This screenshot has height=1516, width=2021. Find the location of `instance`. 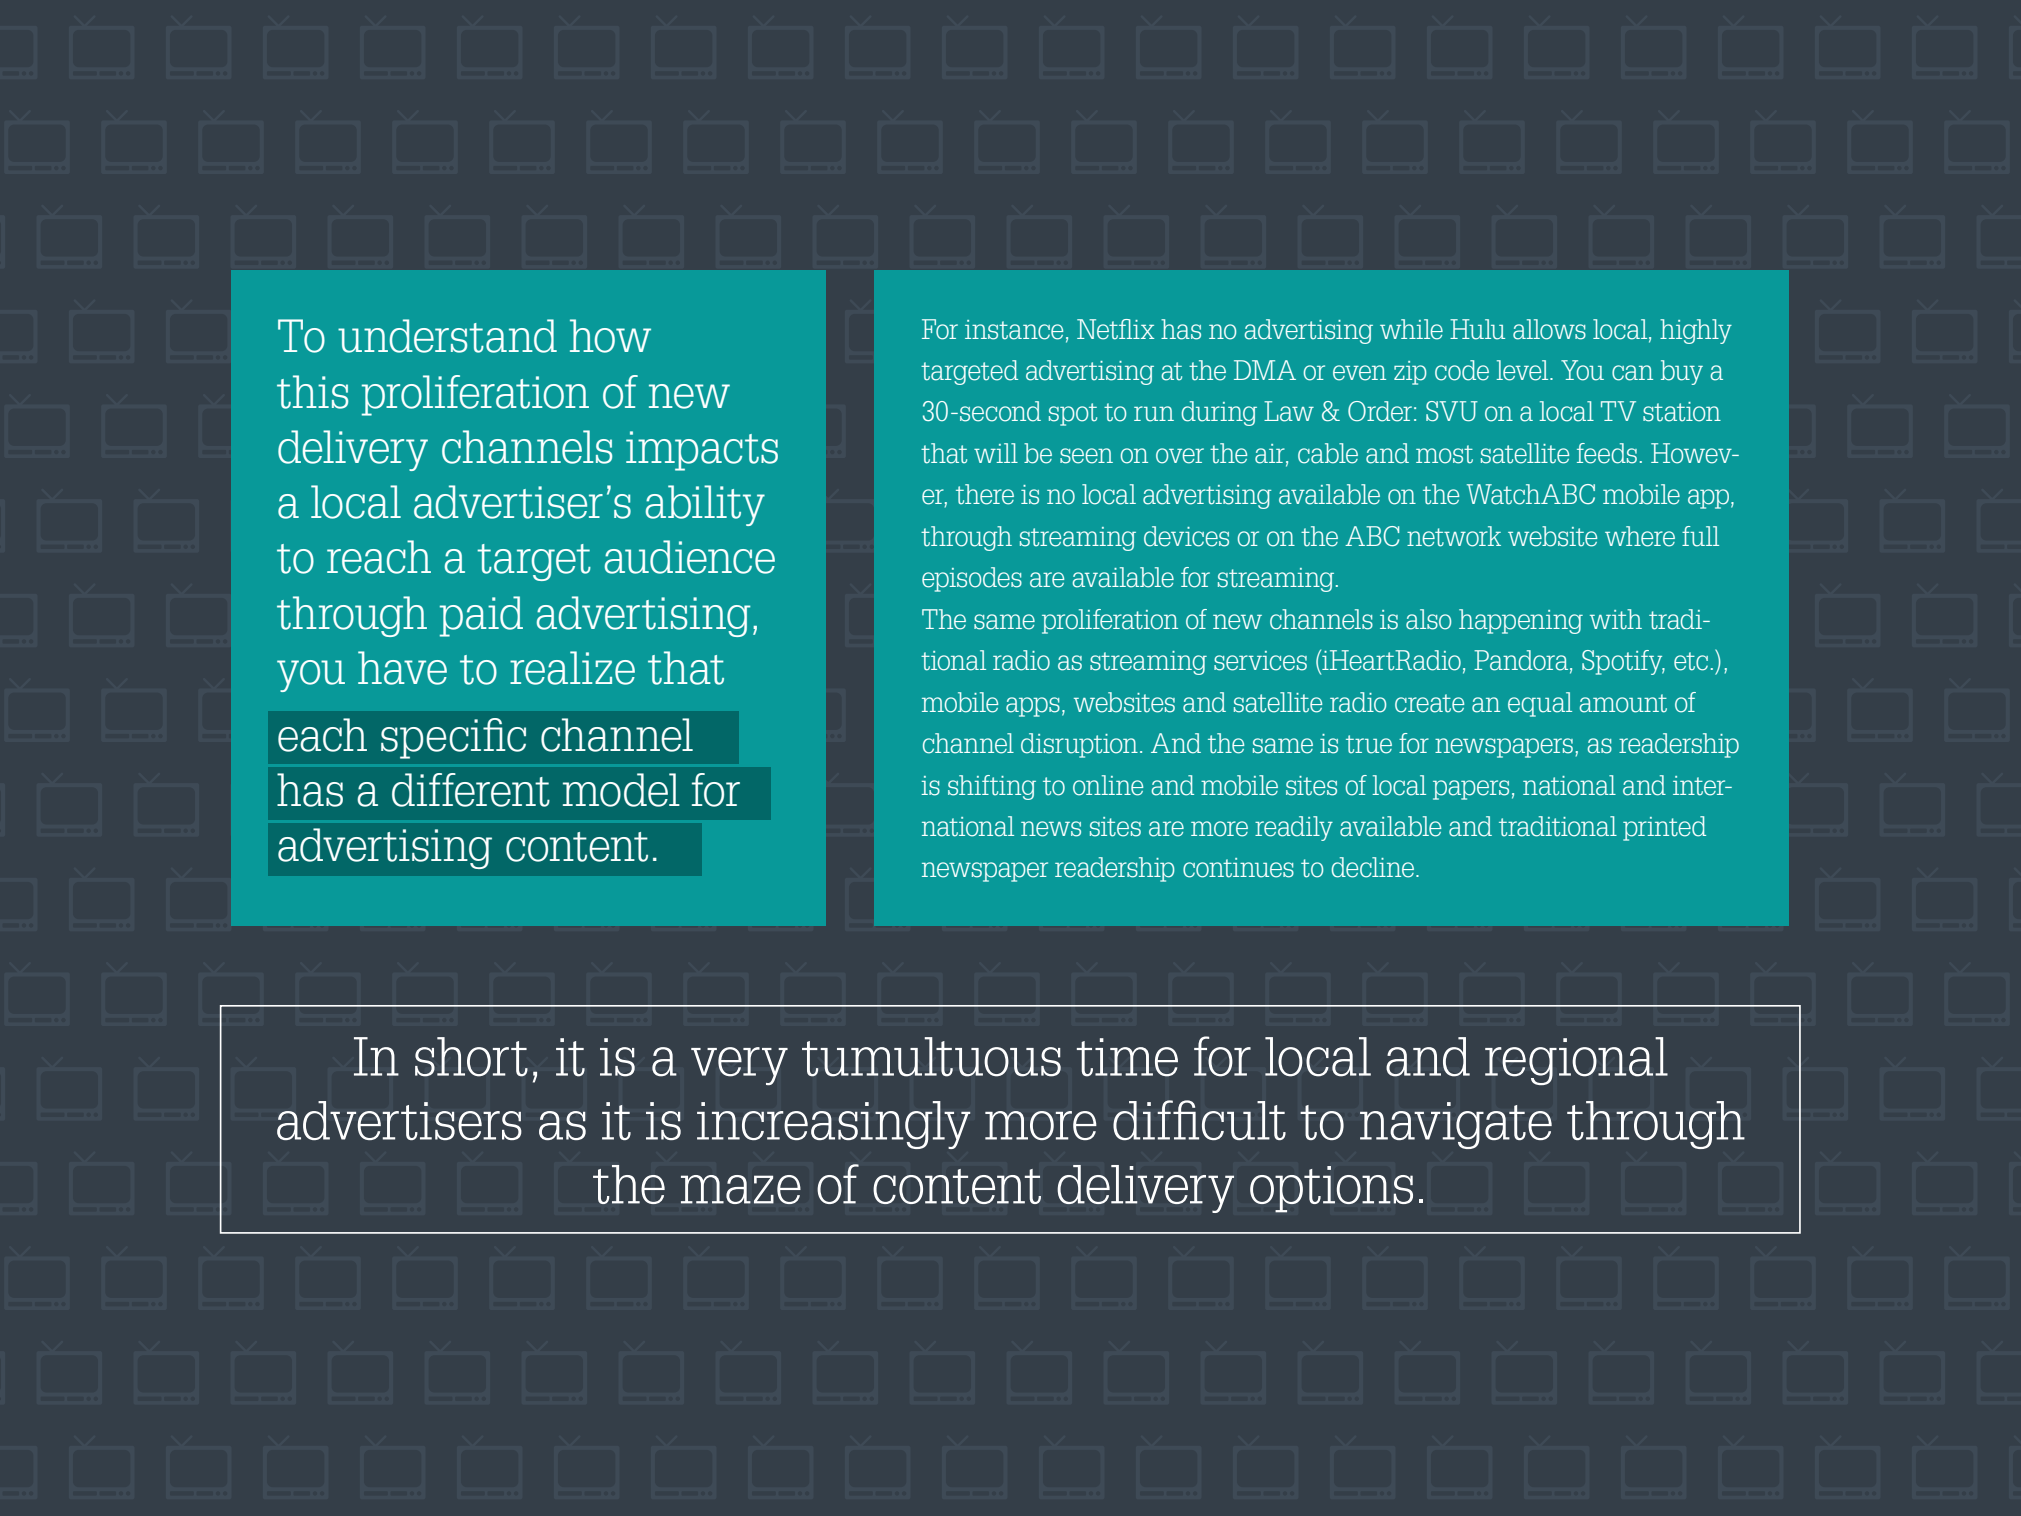

instance is located at coordinates (1014, 330).
